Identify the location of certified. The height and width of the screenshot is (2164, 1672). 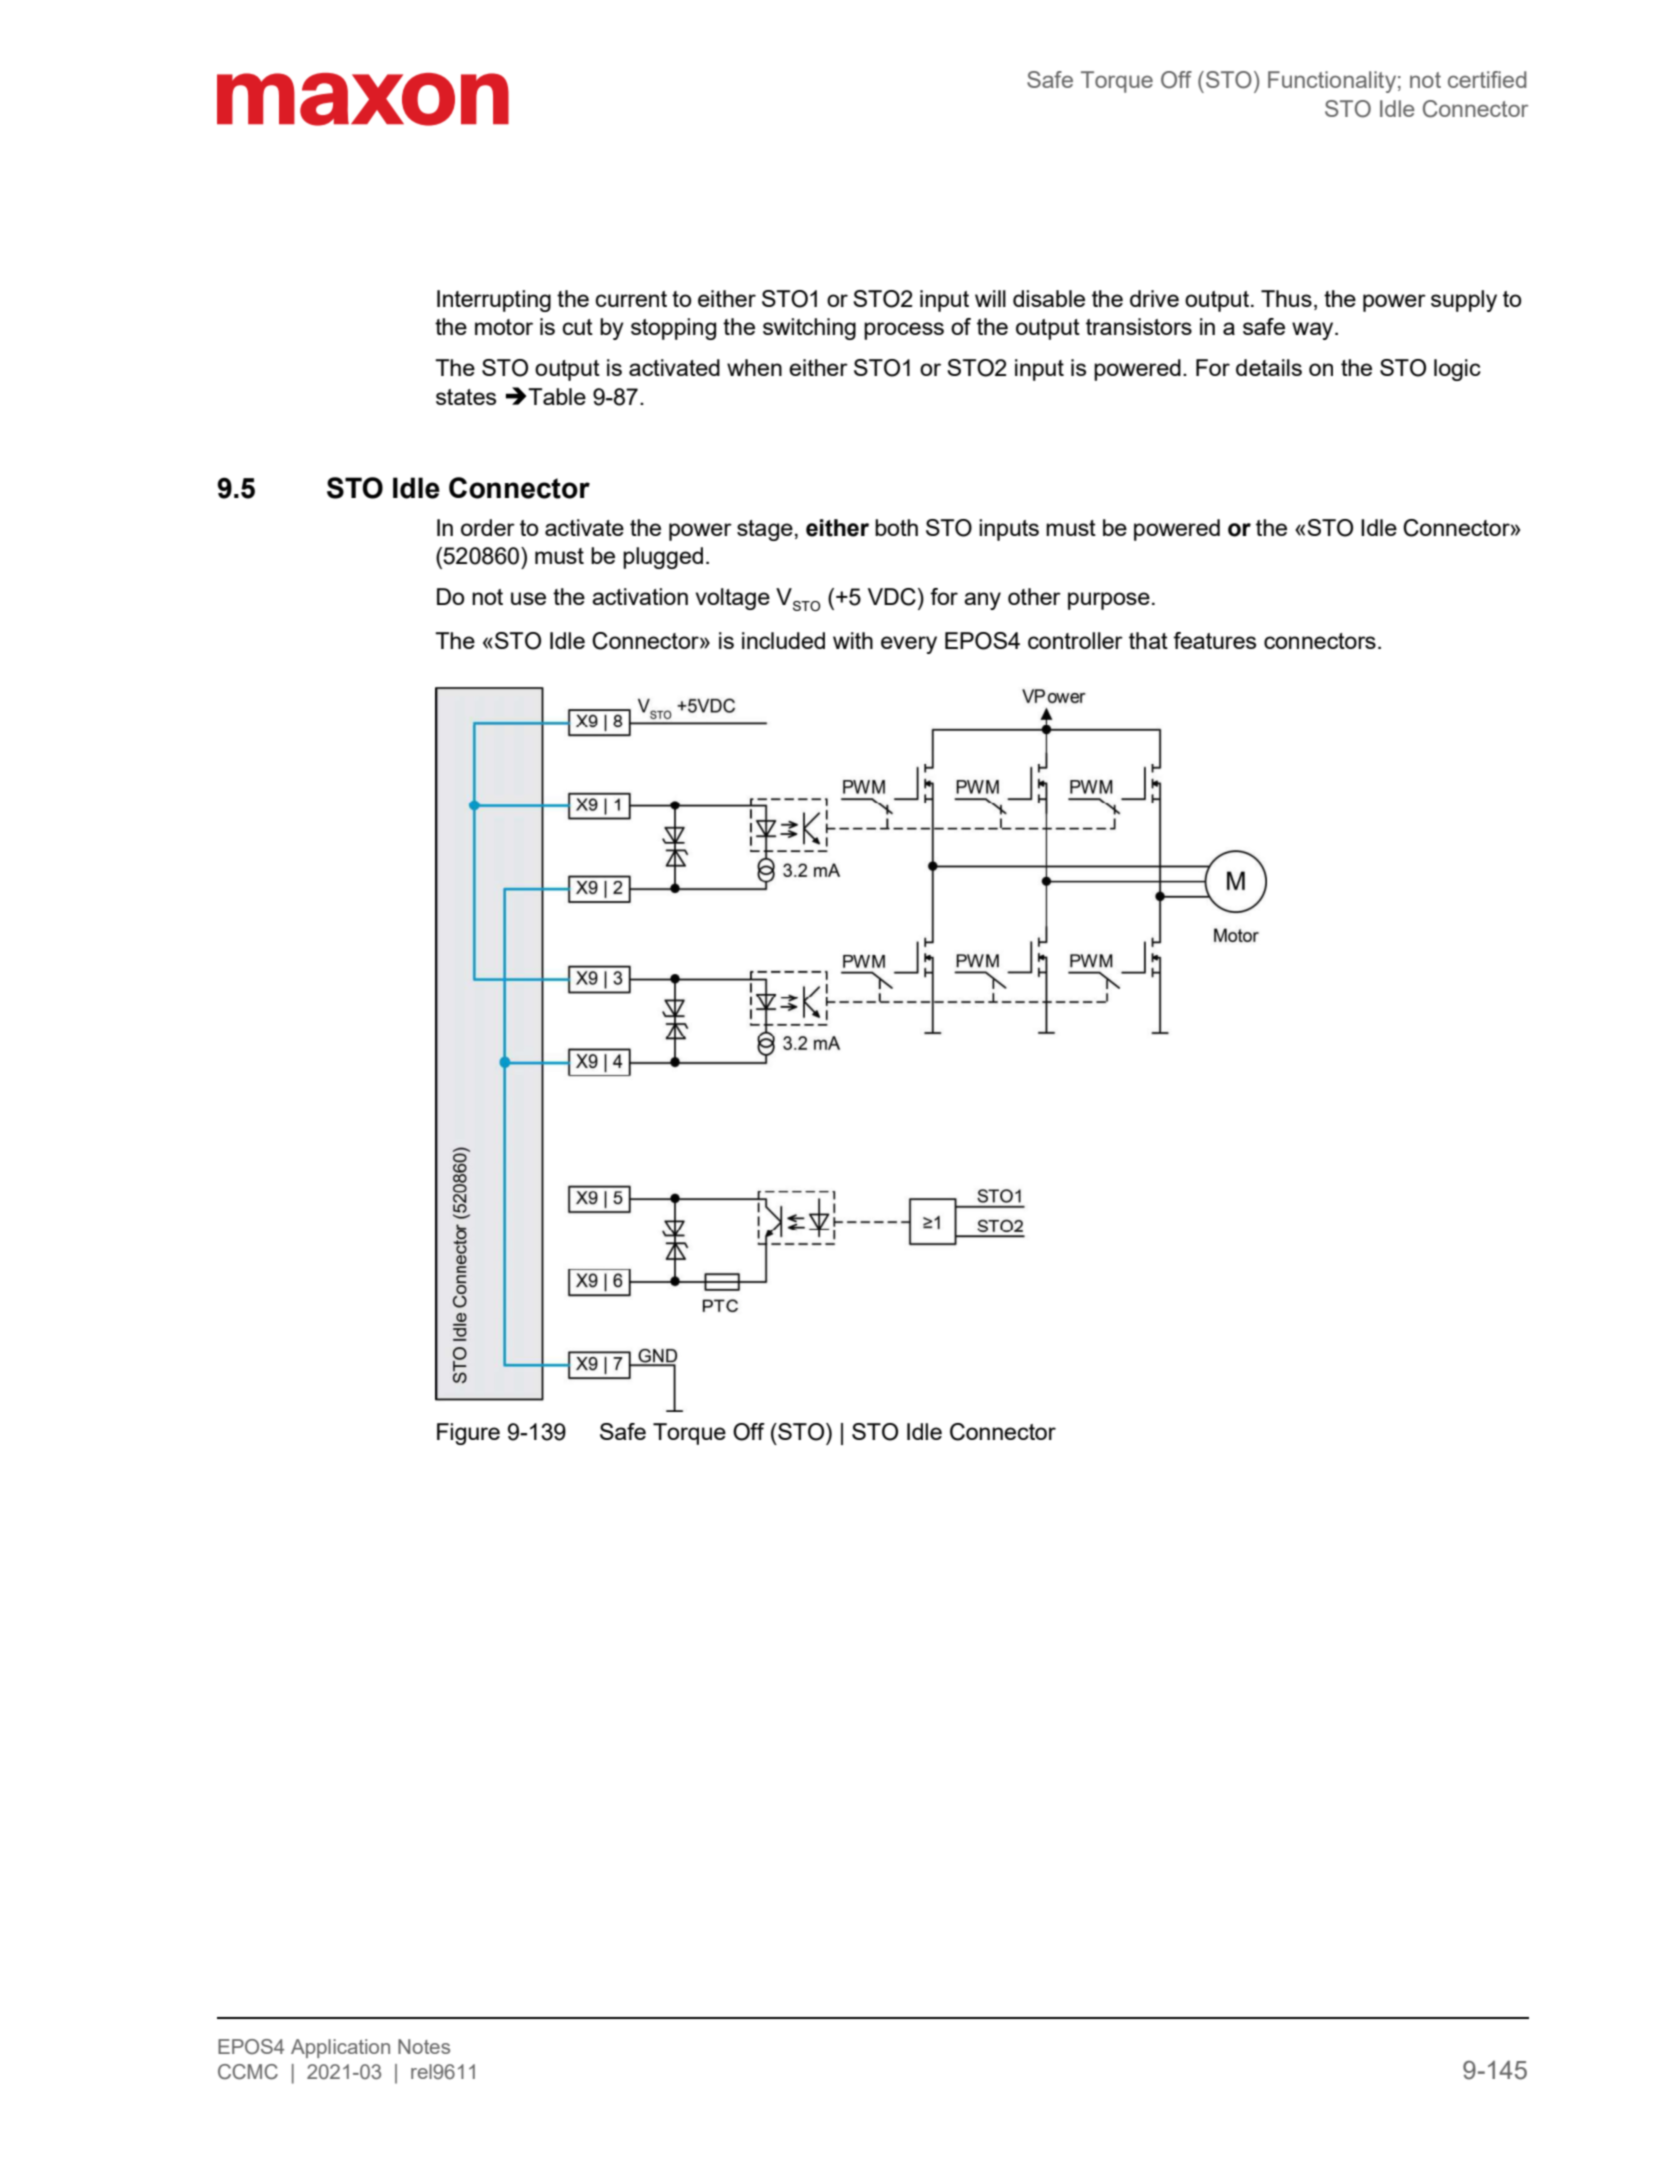
(1487, 79).
